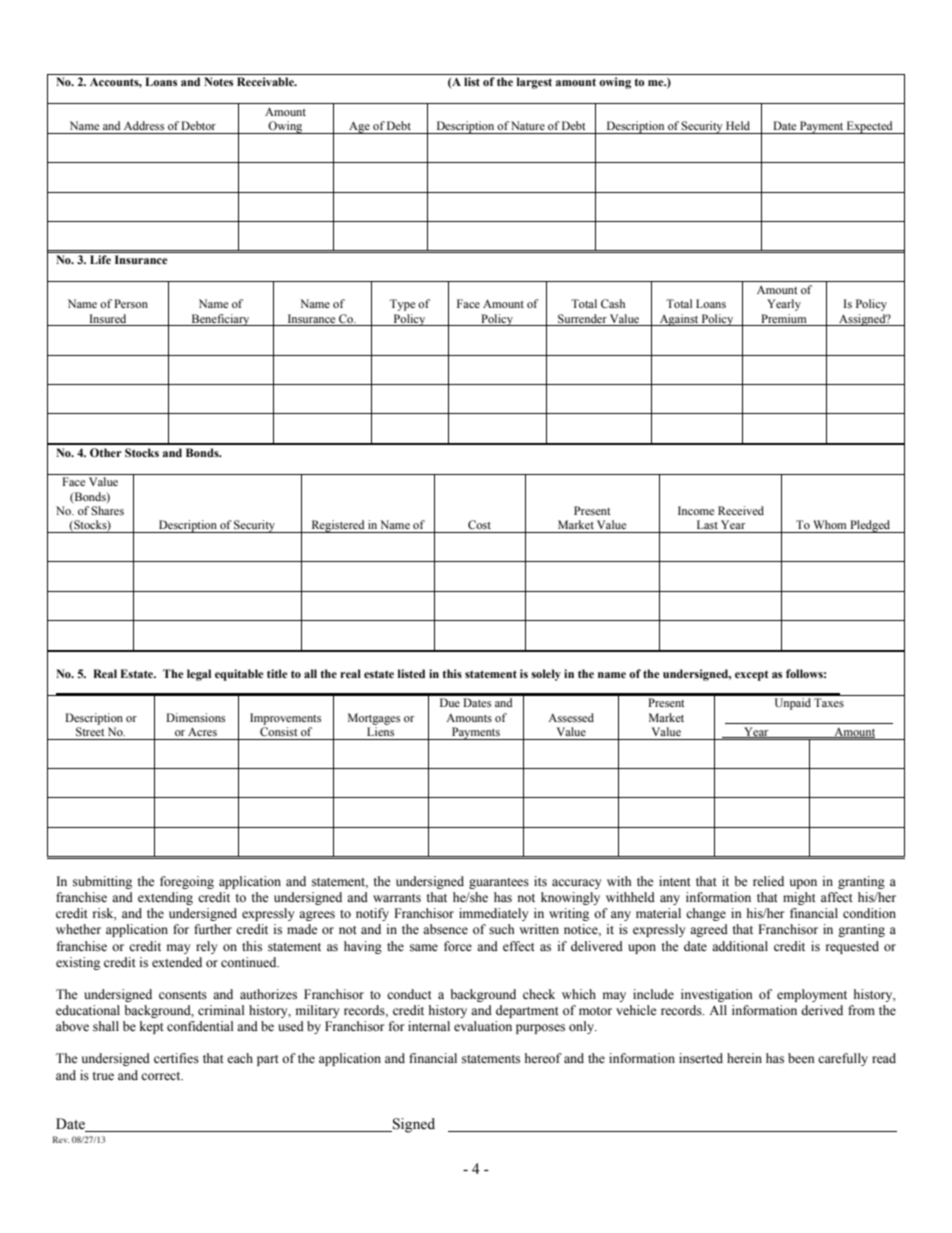  What do you see at coordinates (499, 883) in the screenshot?
I see `guarantees` at bounding box center [499, 883].
